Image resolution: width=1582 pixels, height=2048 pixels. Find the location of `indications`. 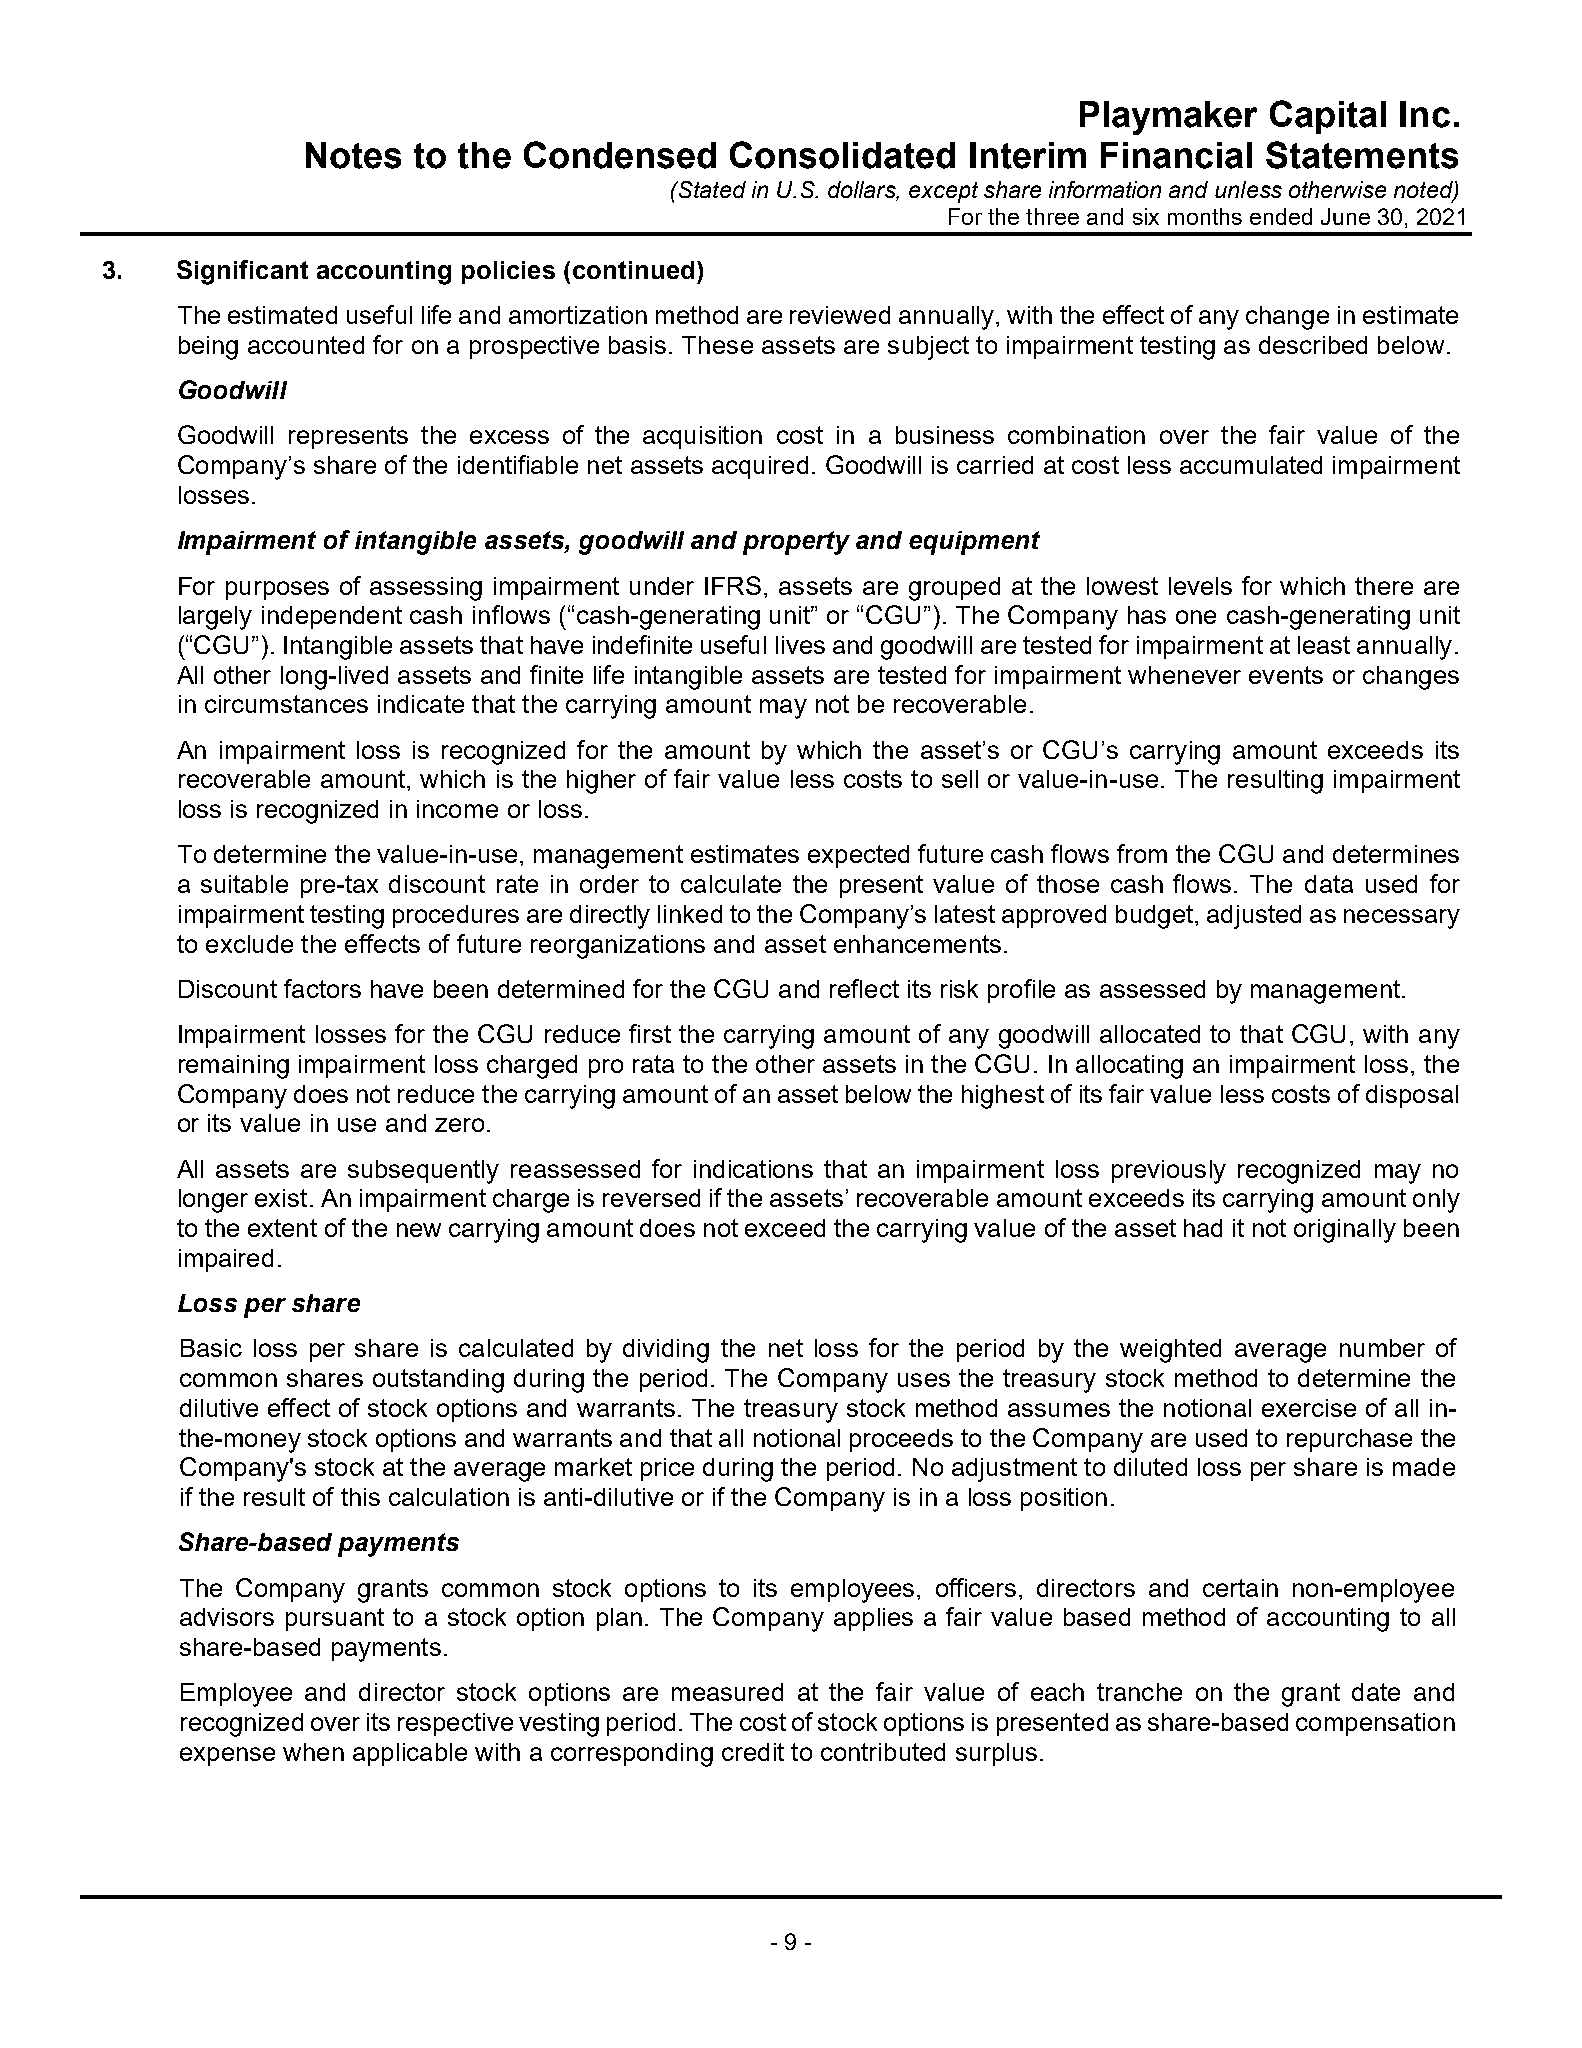

indications is located at coordinates (753, 1169).
